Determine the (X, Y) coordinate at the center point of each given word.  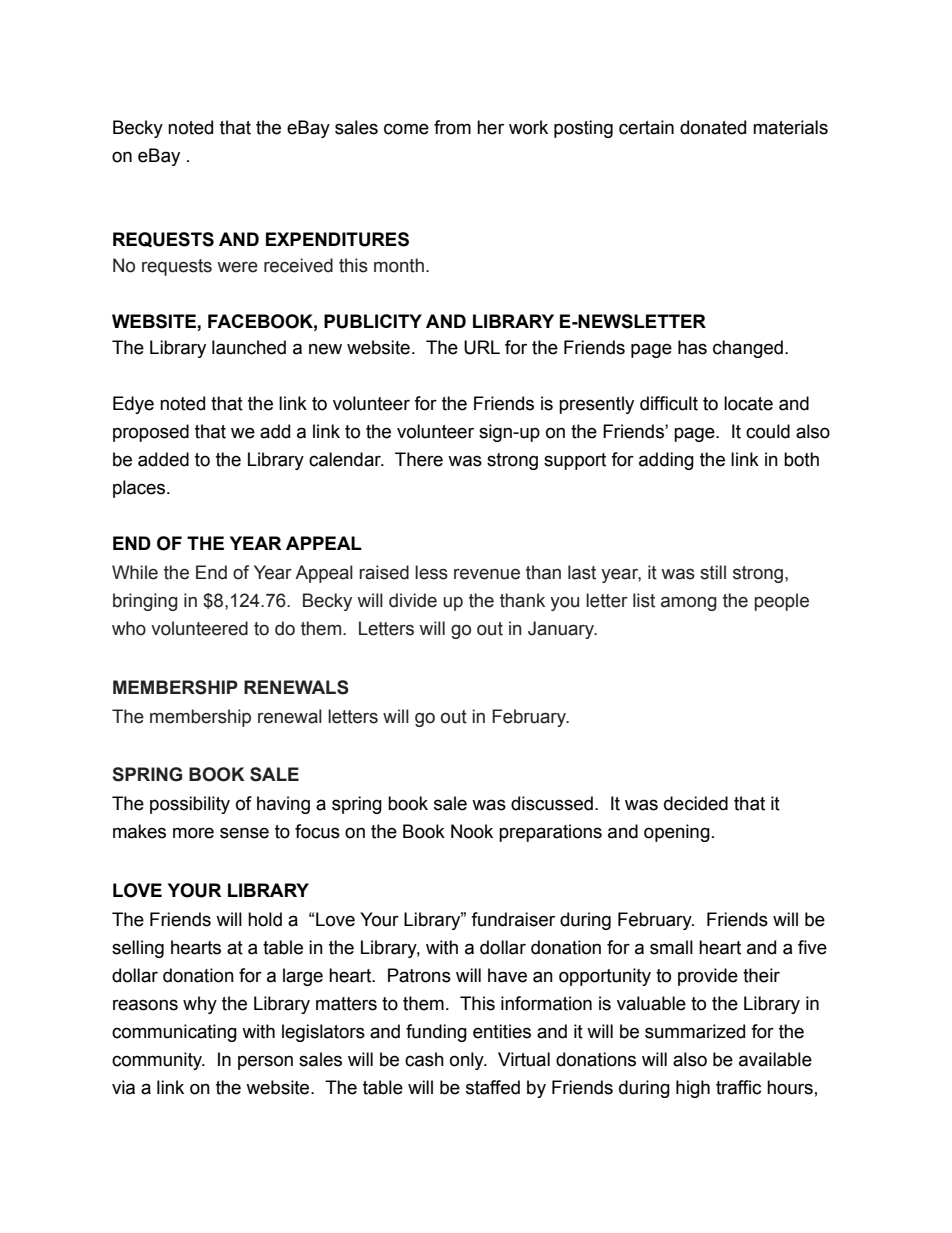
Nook (472, 831)
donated (713, 127)
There (419, 459)
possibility (190, 805)
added (163, 459)
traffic (738, 1087)
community (158, 1061)
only (468, 1061)
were (237, 267)
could (768, 431)
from (452, 127)
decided (696, 803)
